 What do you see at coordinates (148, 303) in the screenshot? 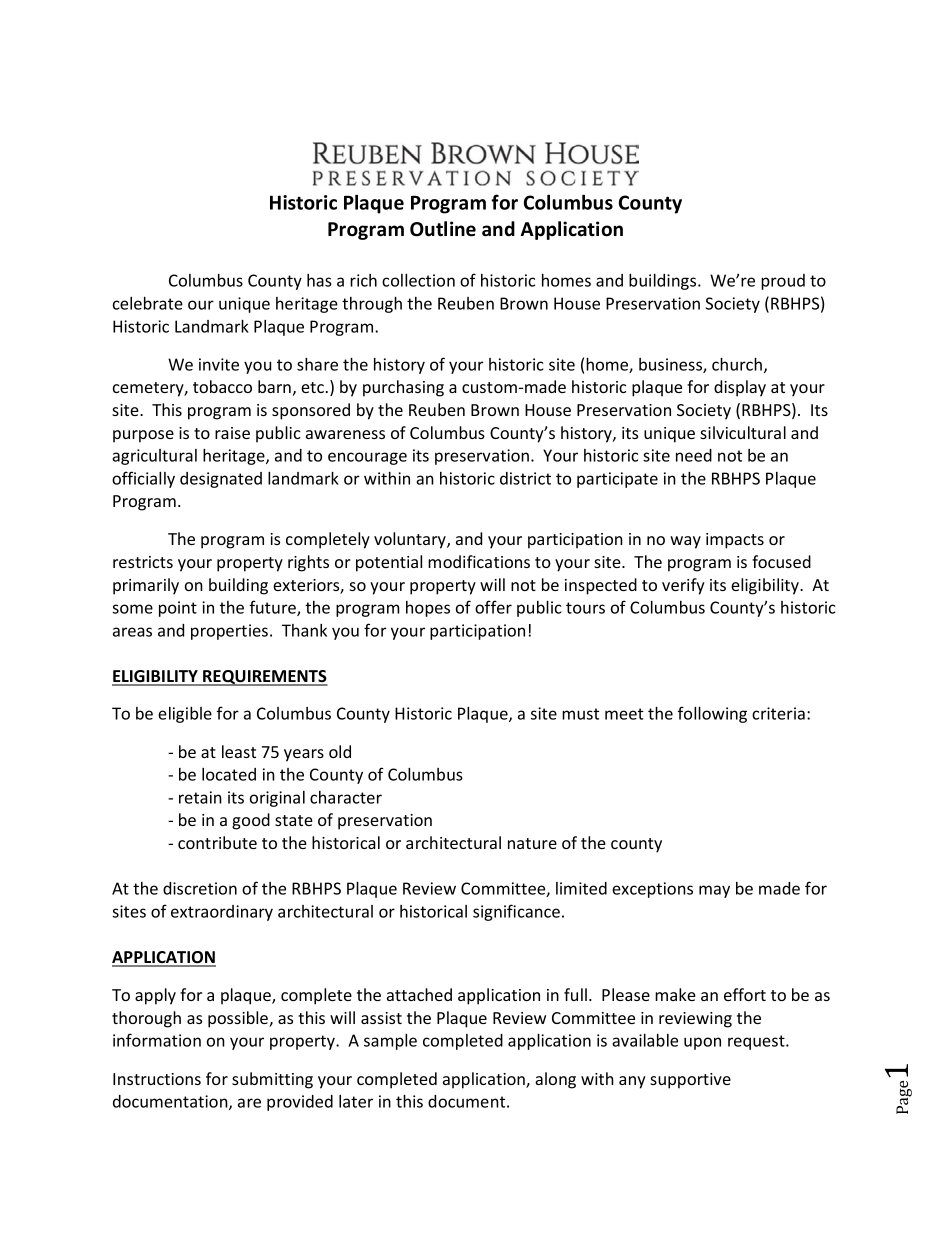
I see `celebrate` at bounding box center [148, 303].
